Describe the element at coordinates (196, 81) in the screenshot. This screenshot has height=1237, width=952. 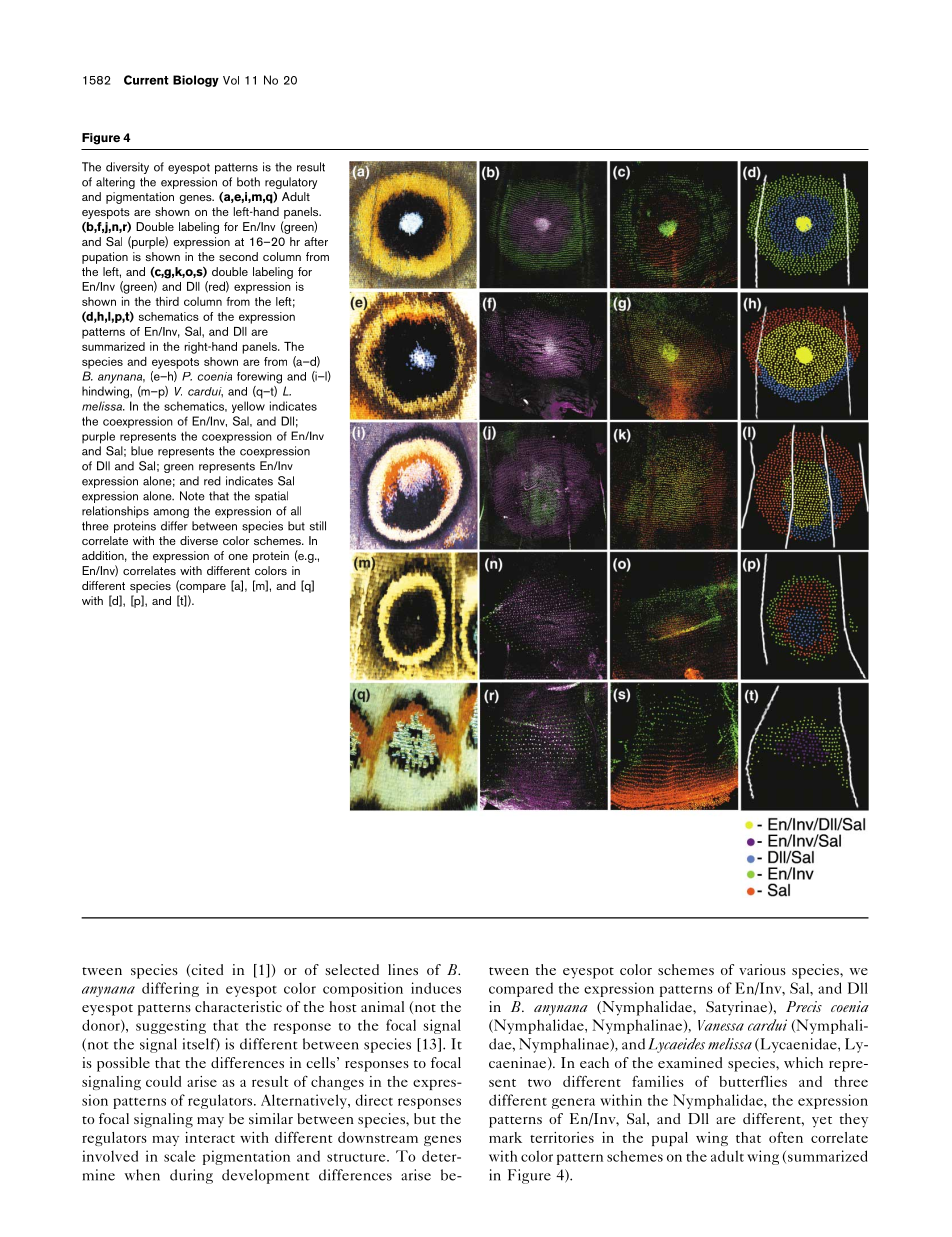
I see `Biology` at that location.
